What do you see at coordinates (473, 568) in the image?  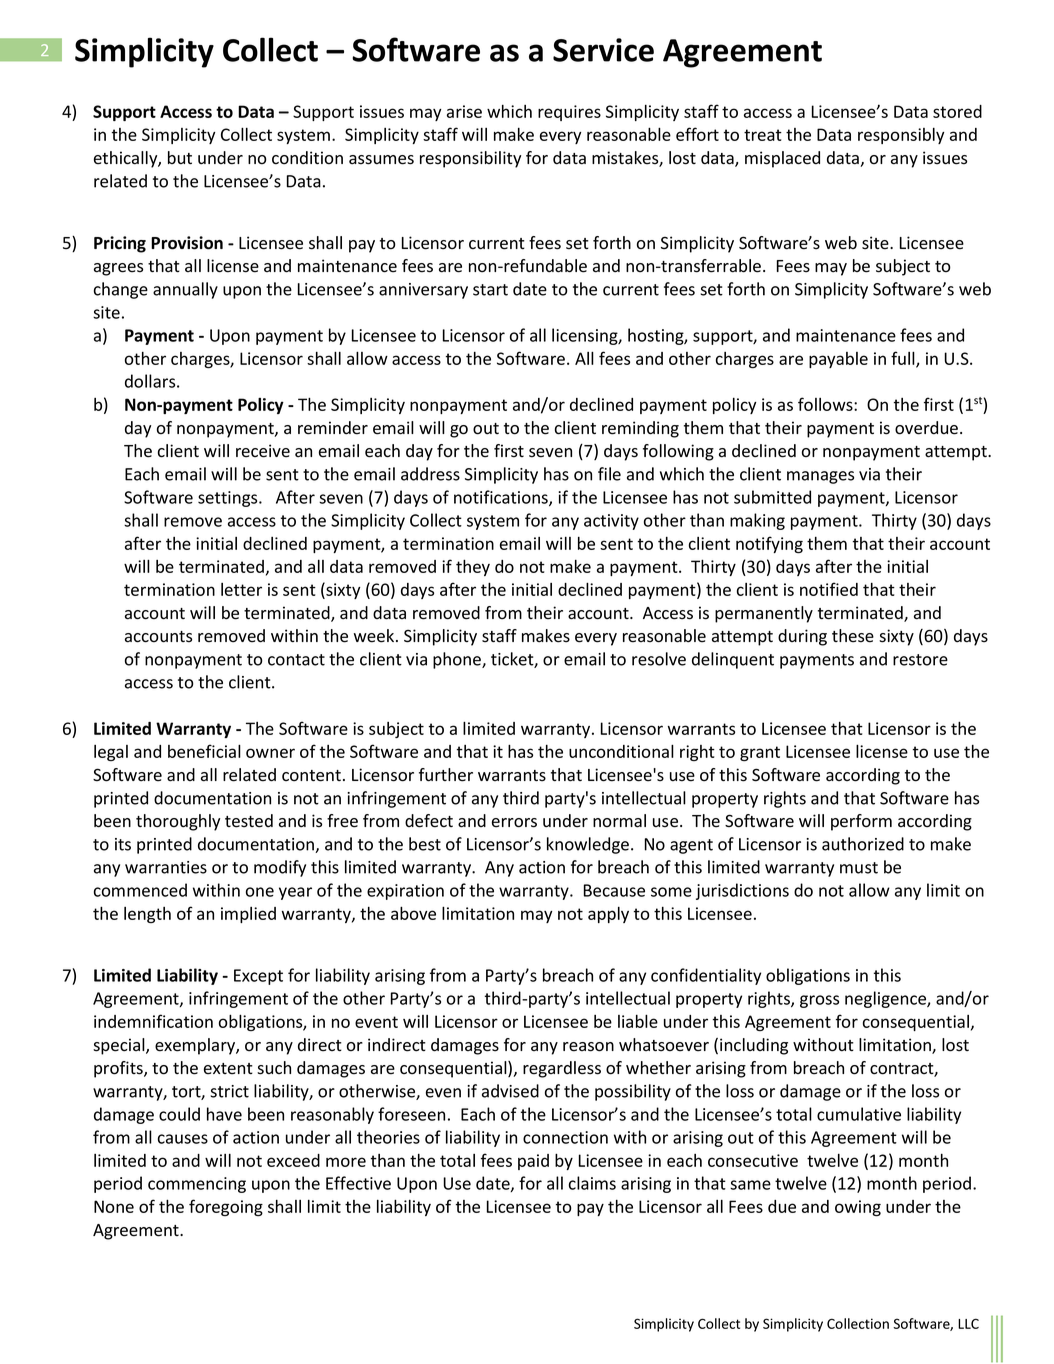 I see `they` at bounding box center [473, 568].
